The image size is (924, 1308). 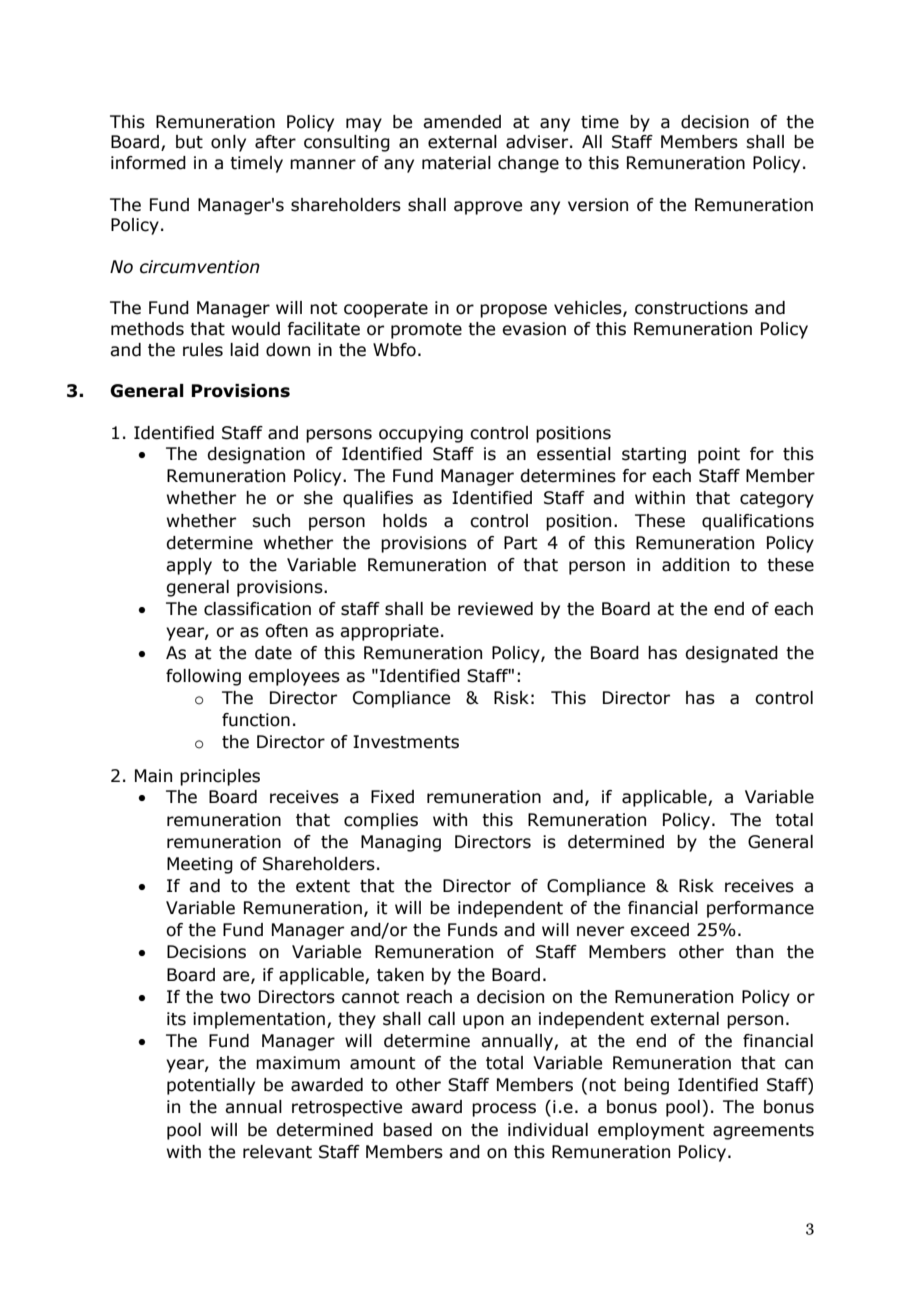 What do you see at coordinates (200, 865) in the page?
I see `Meeting` at bounding box center [200, 865].
